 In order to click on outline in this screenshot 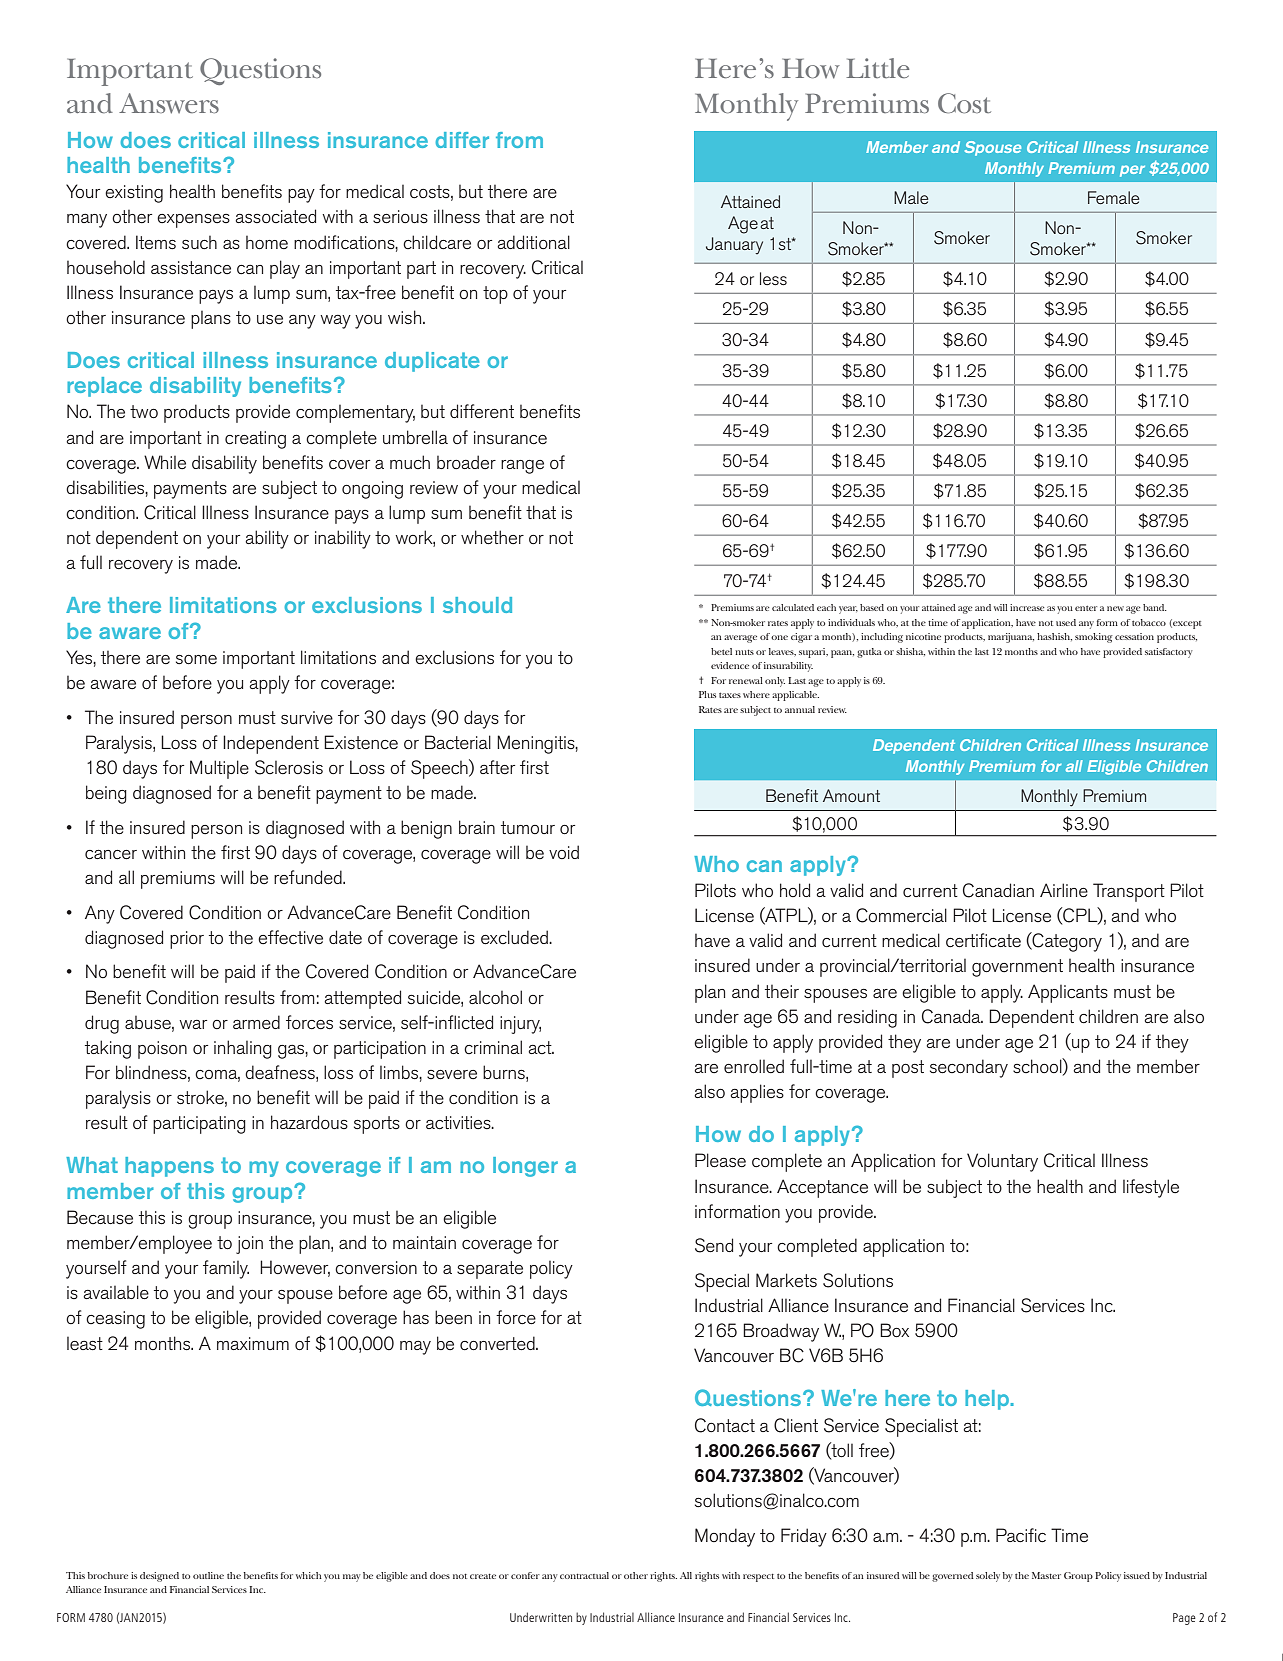, I will do `click(208, 1575)`.
